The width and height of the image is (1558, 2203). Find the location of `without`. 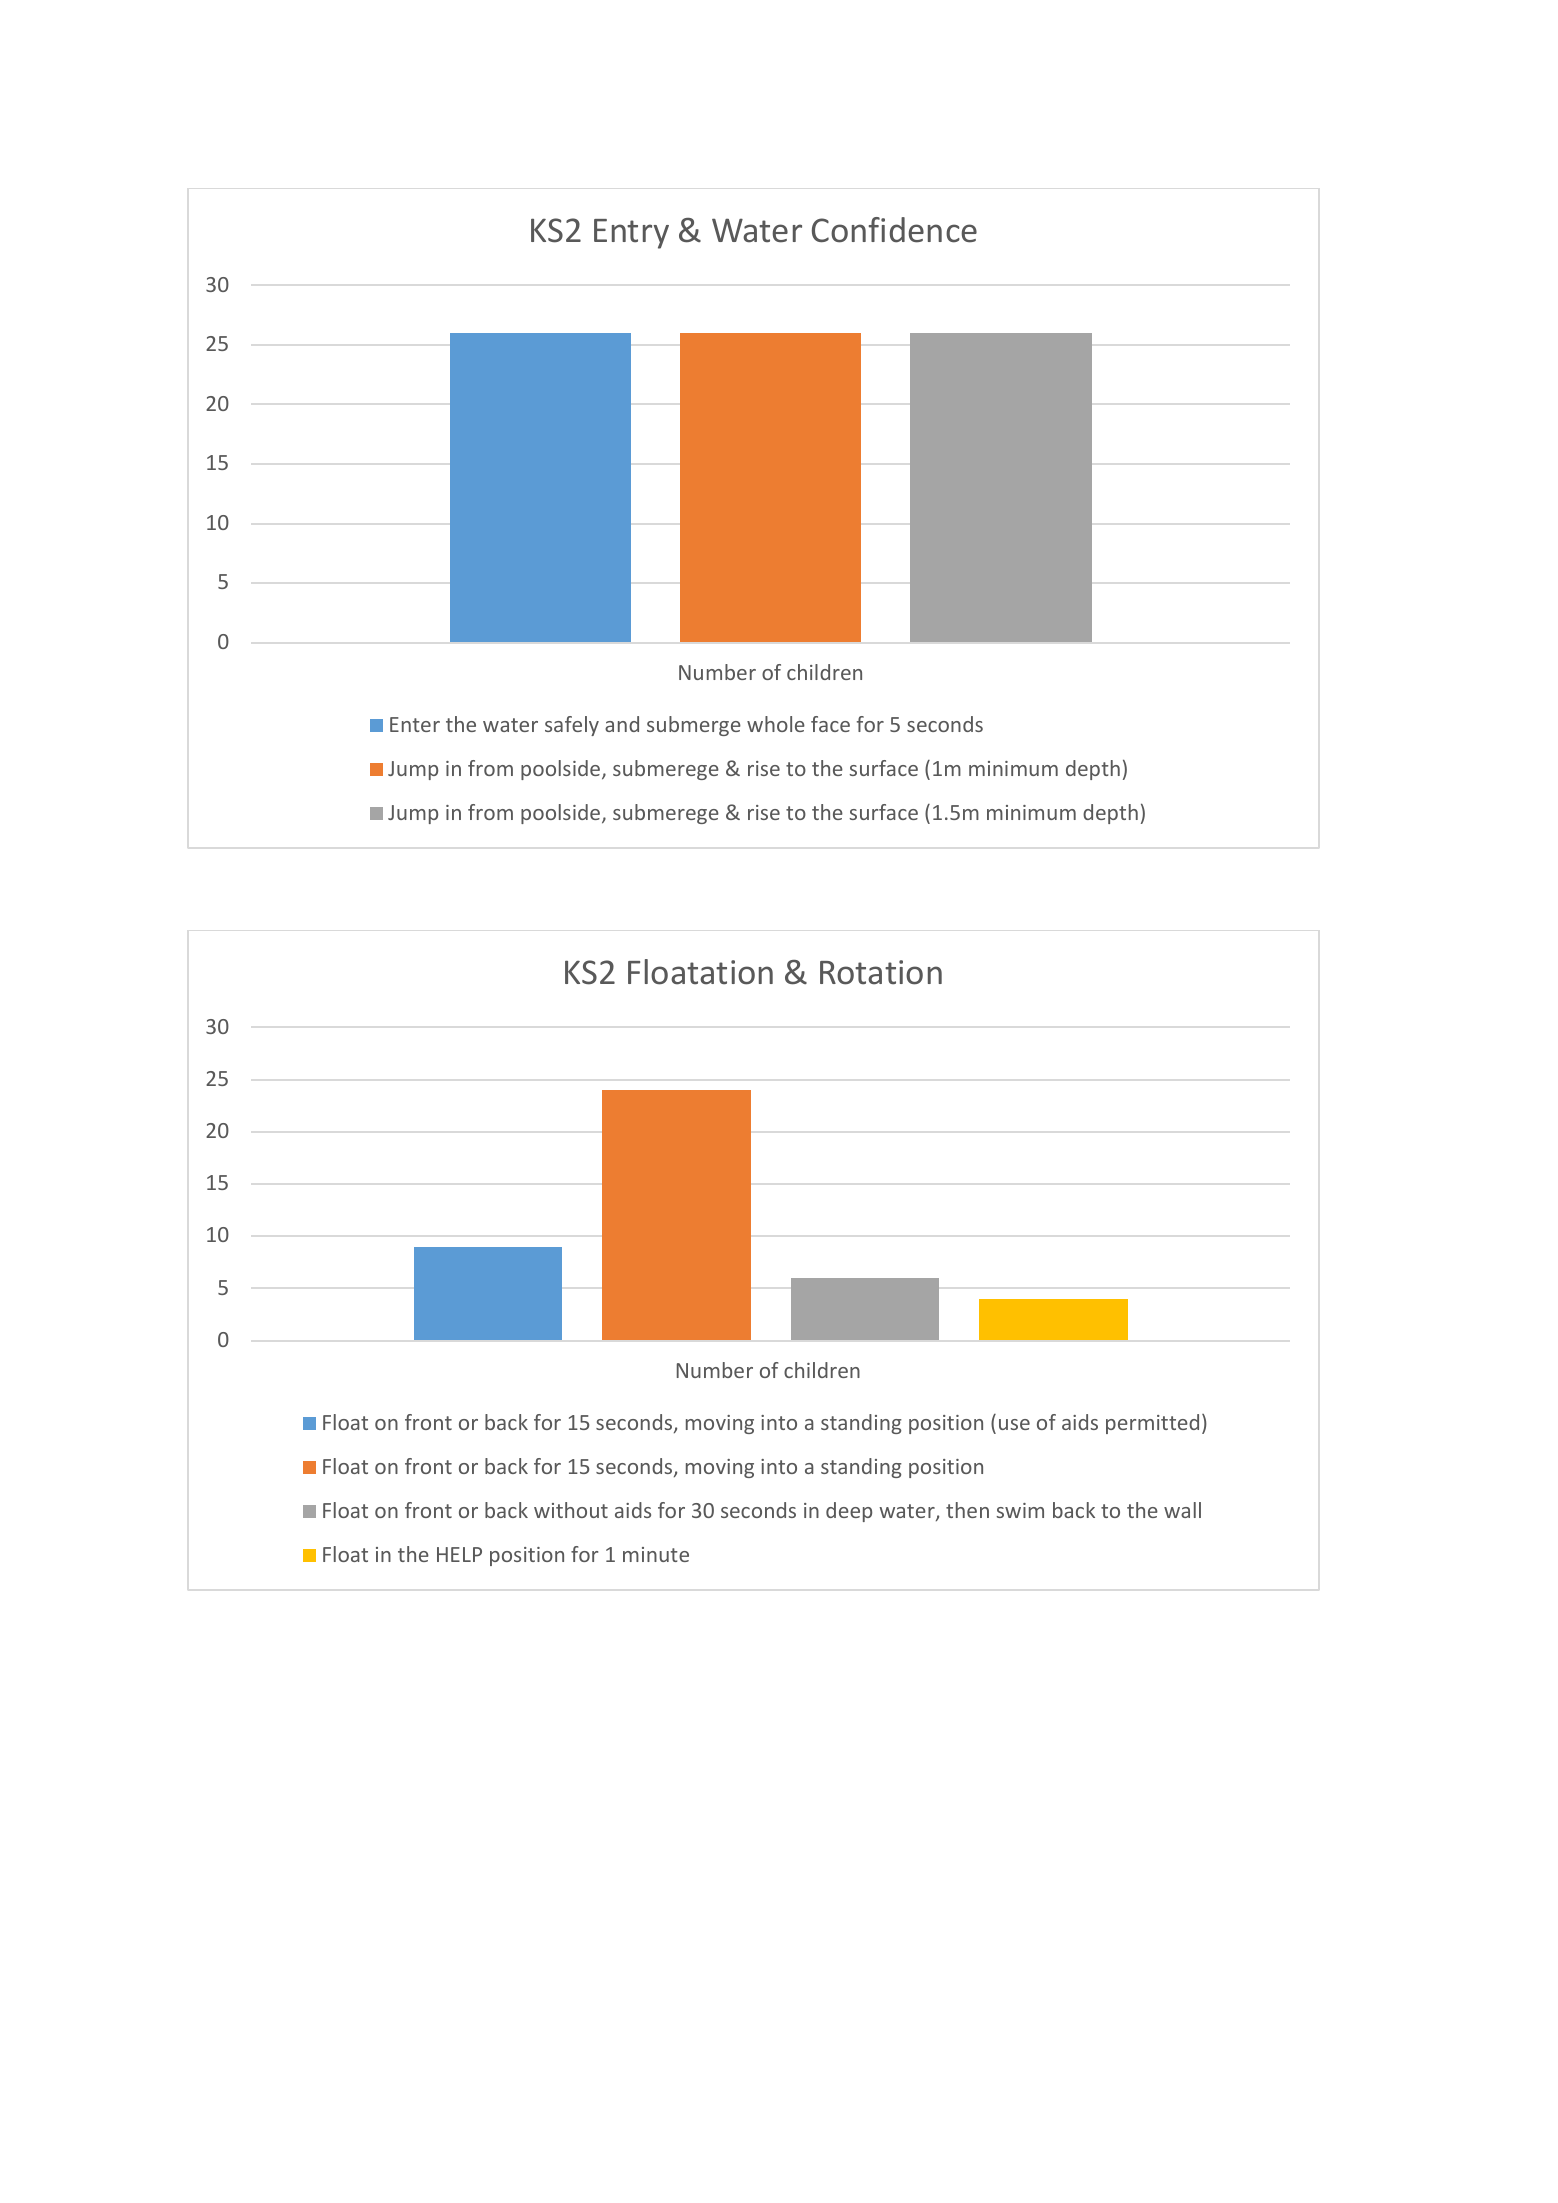

without is located at coordinates (571, 1510).
